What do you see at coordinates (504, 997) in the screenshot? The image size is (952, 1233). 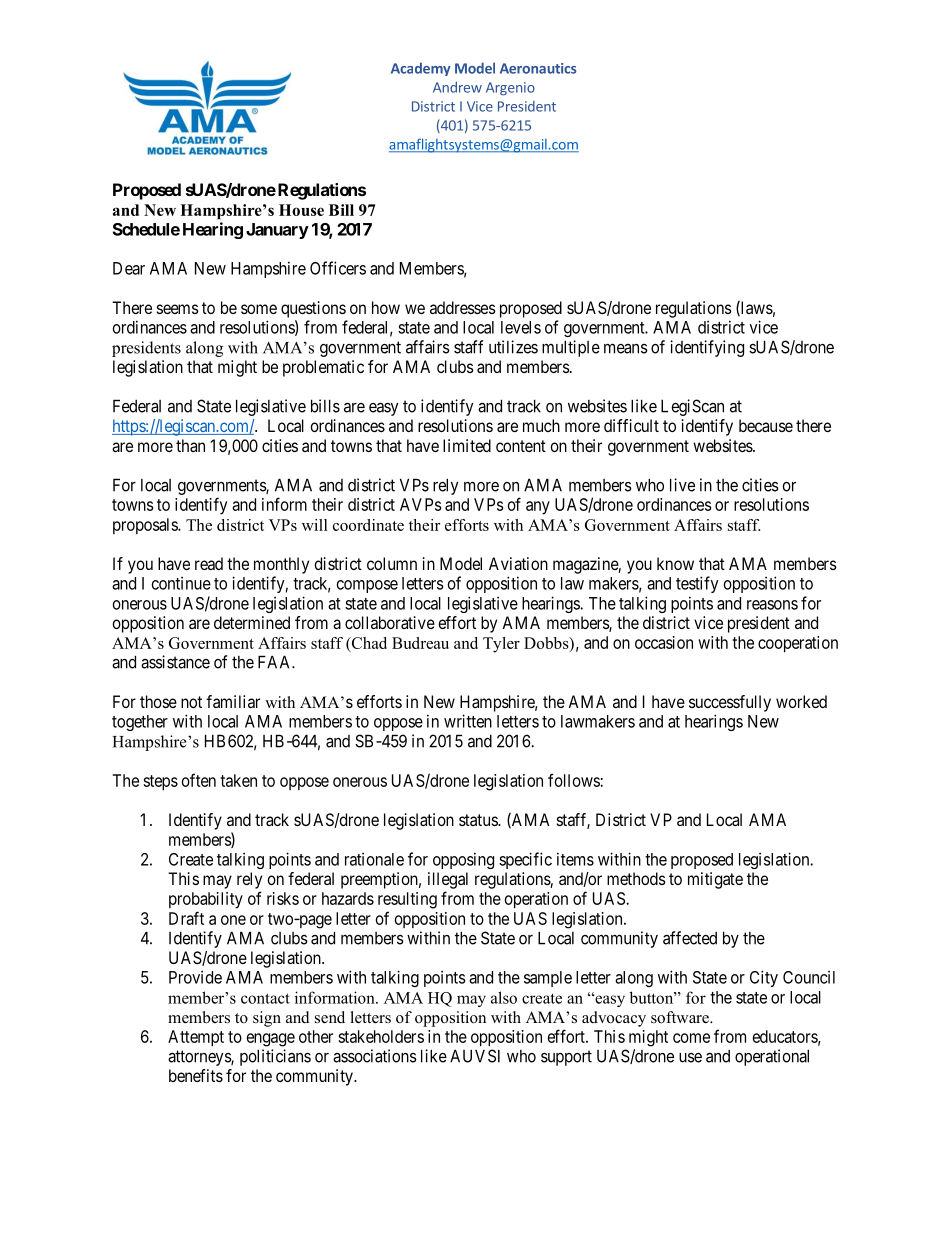 I see `also` at bounding box center [504, 997].
